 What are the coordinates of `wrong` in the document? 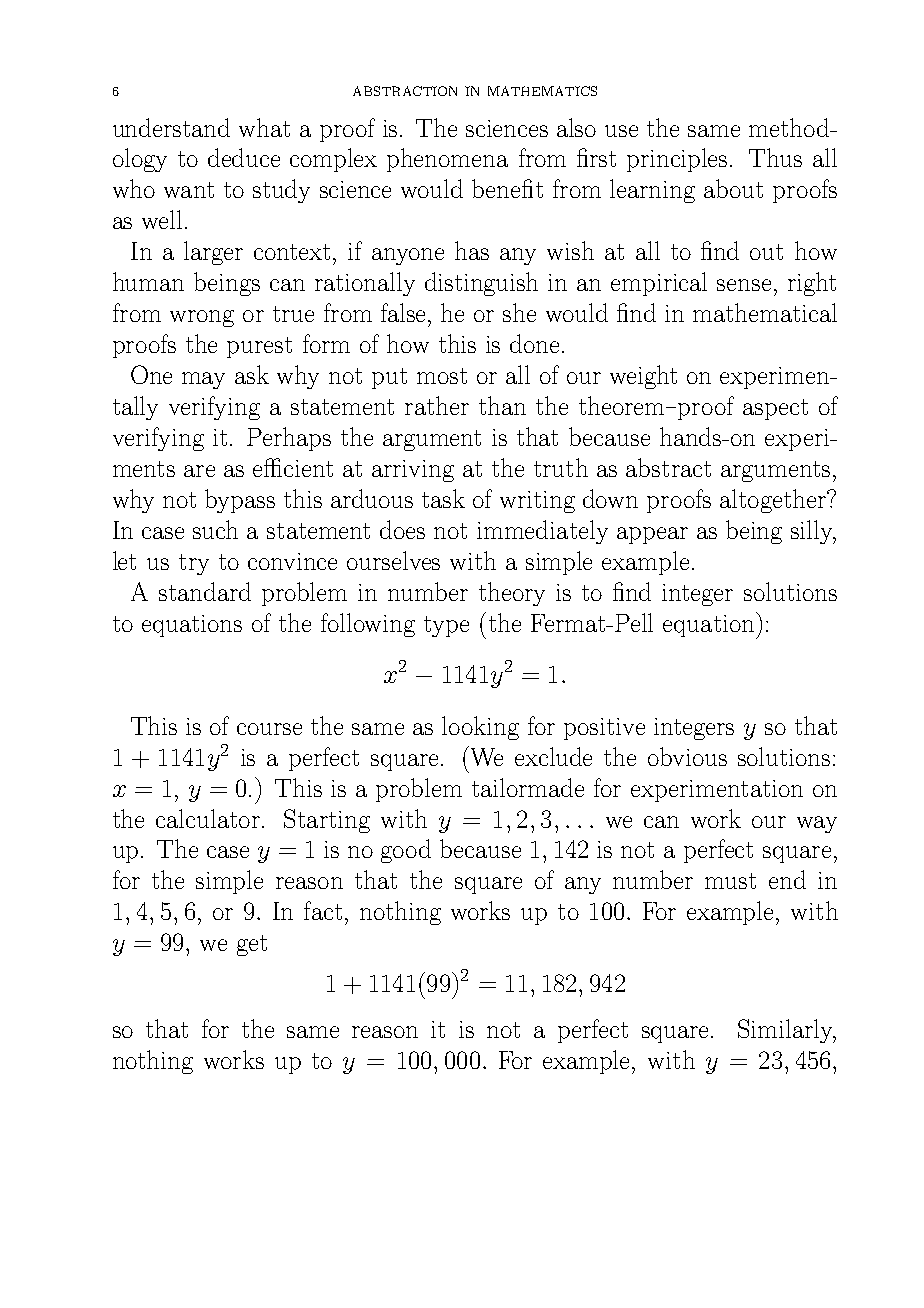 It's located at (202, 318).
